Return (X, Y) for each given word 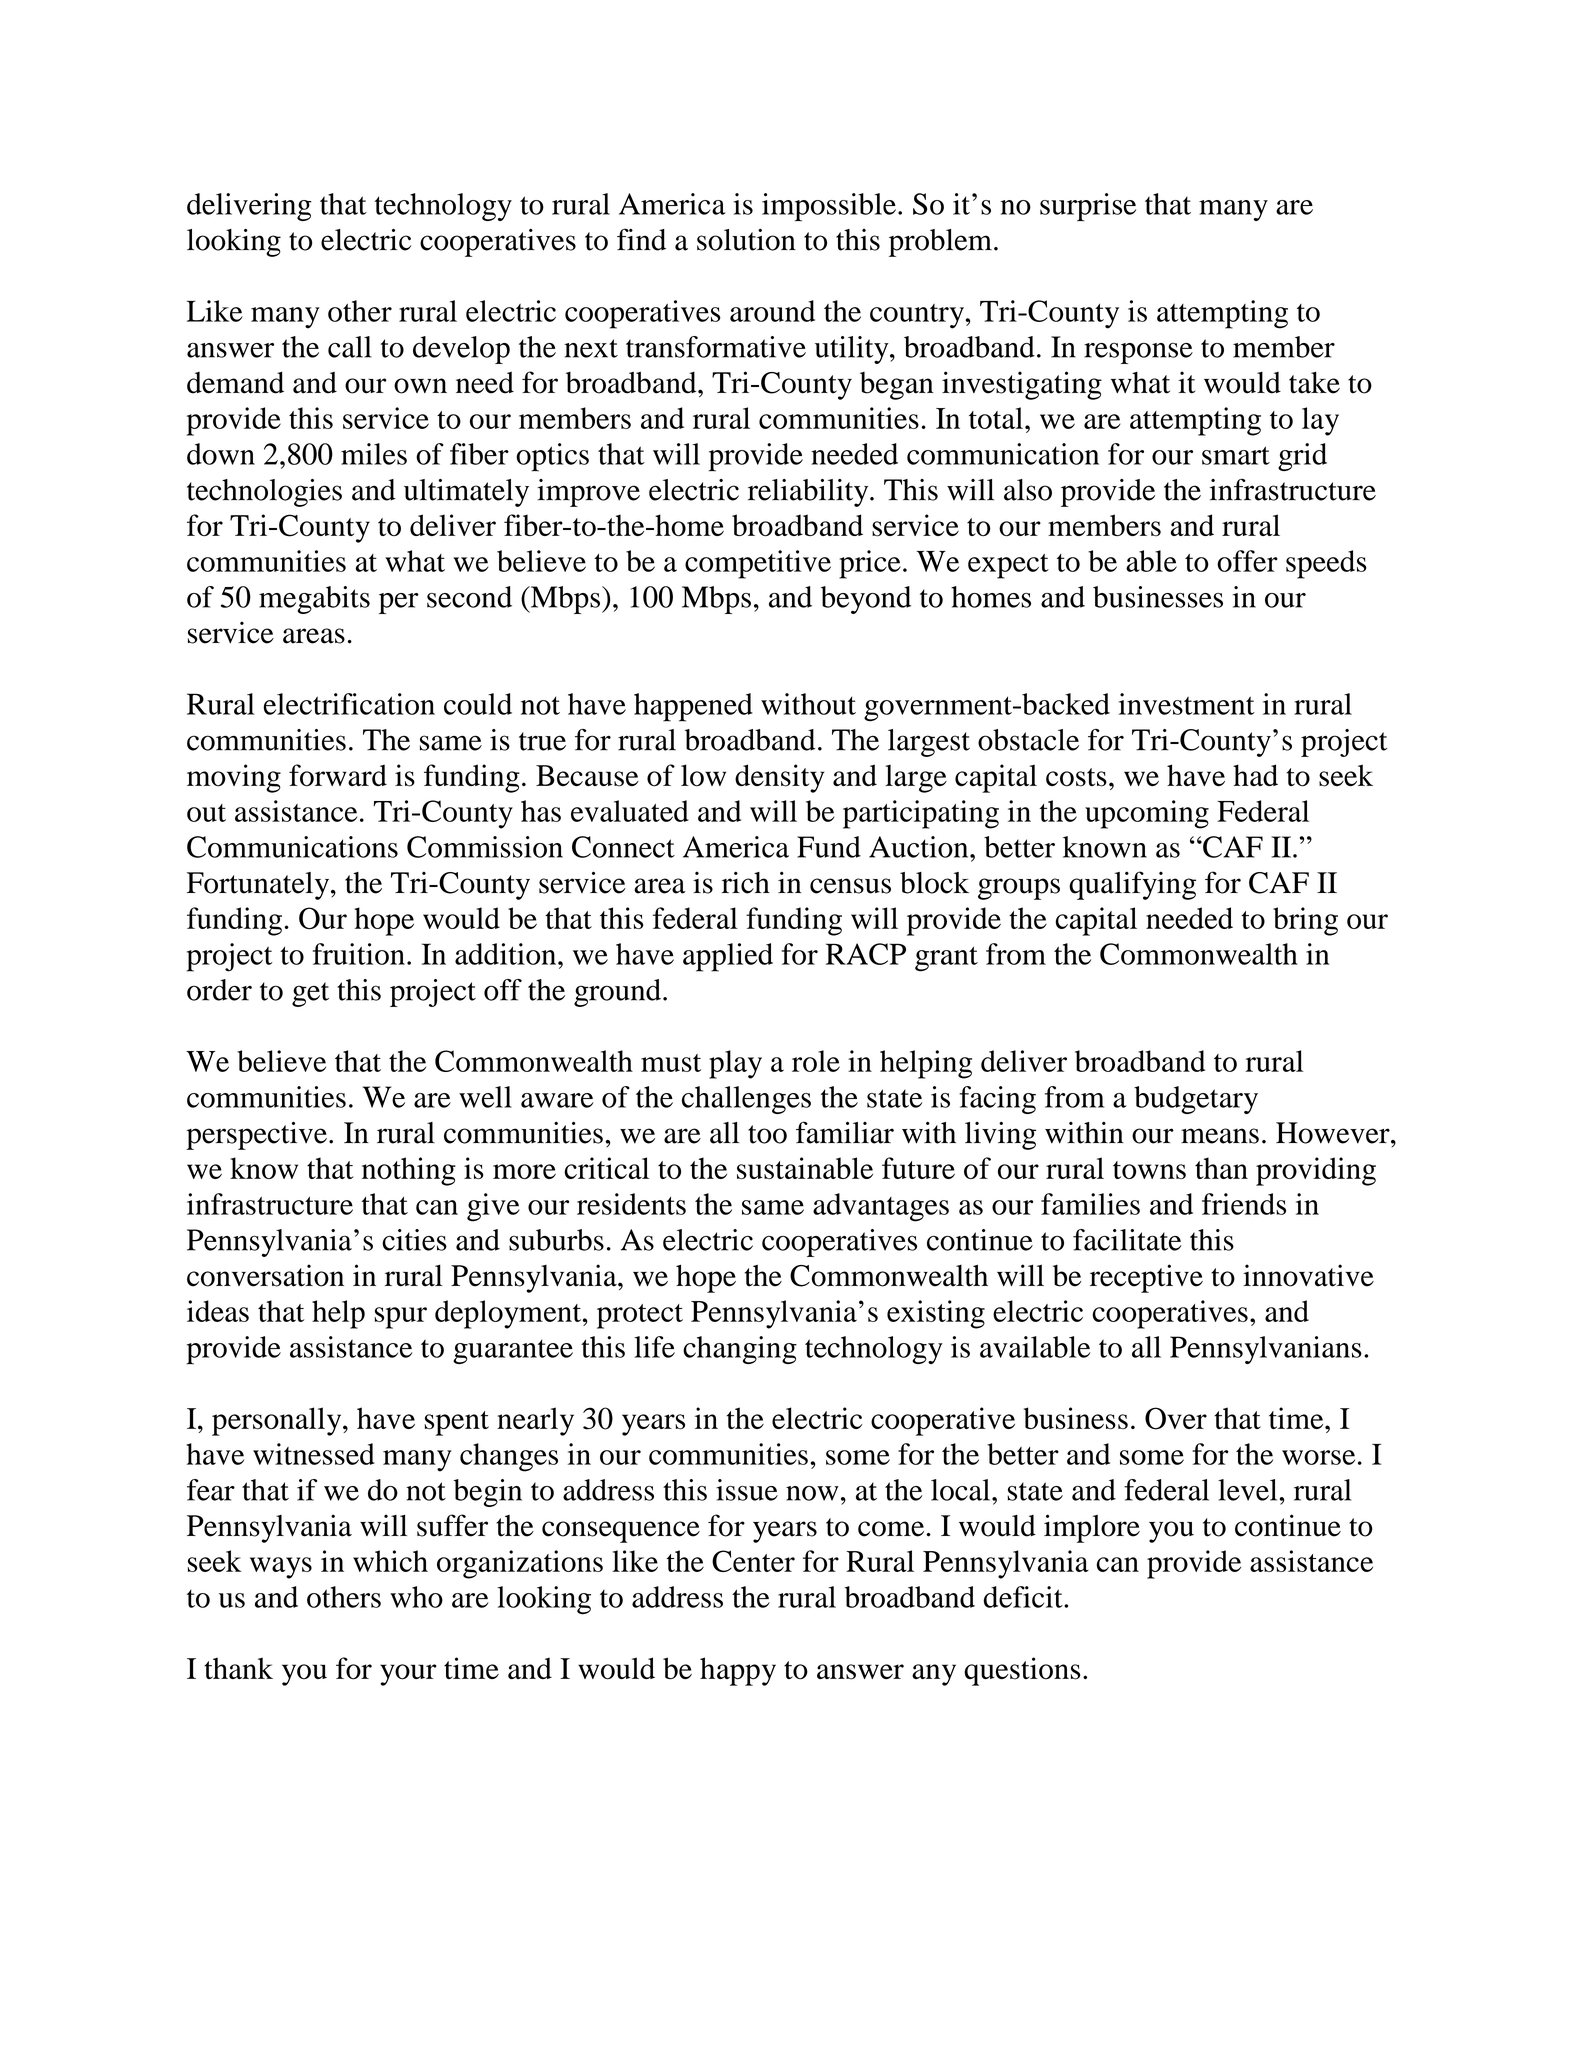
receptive (1146, 1278)
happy (738, 1671)
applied (728, 957)
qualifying (1132, 885)
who (416, 1597)
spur (400, 1318)
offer (1247, 561)
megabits (314, 600)
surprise (1088, 207)
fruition (359, 954)
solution (746, 240)
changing (740, 1350)
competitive (758, 564)
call (350, 347)
